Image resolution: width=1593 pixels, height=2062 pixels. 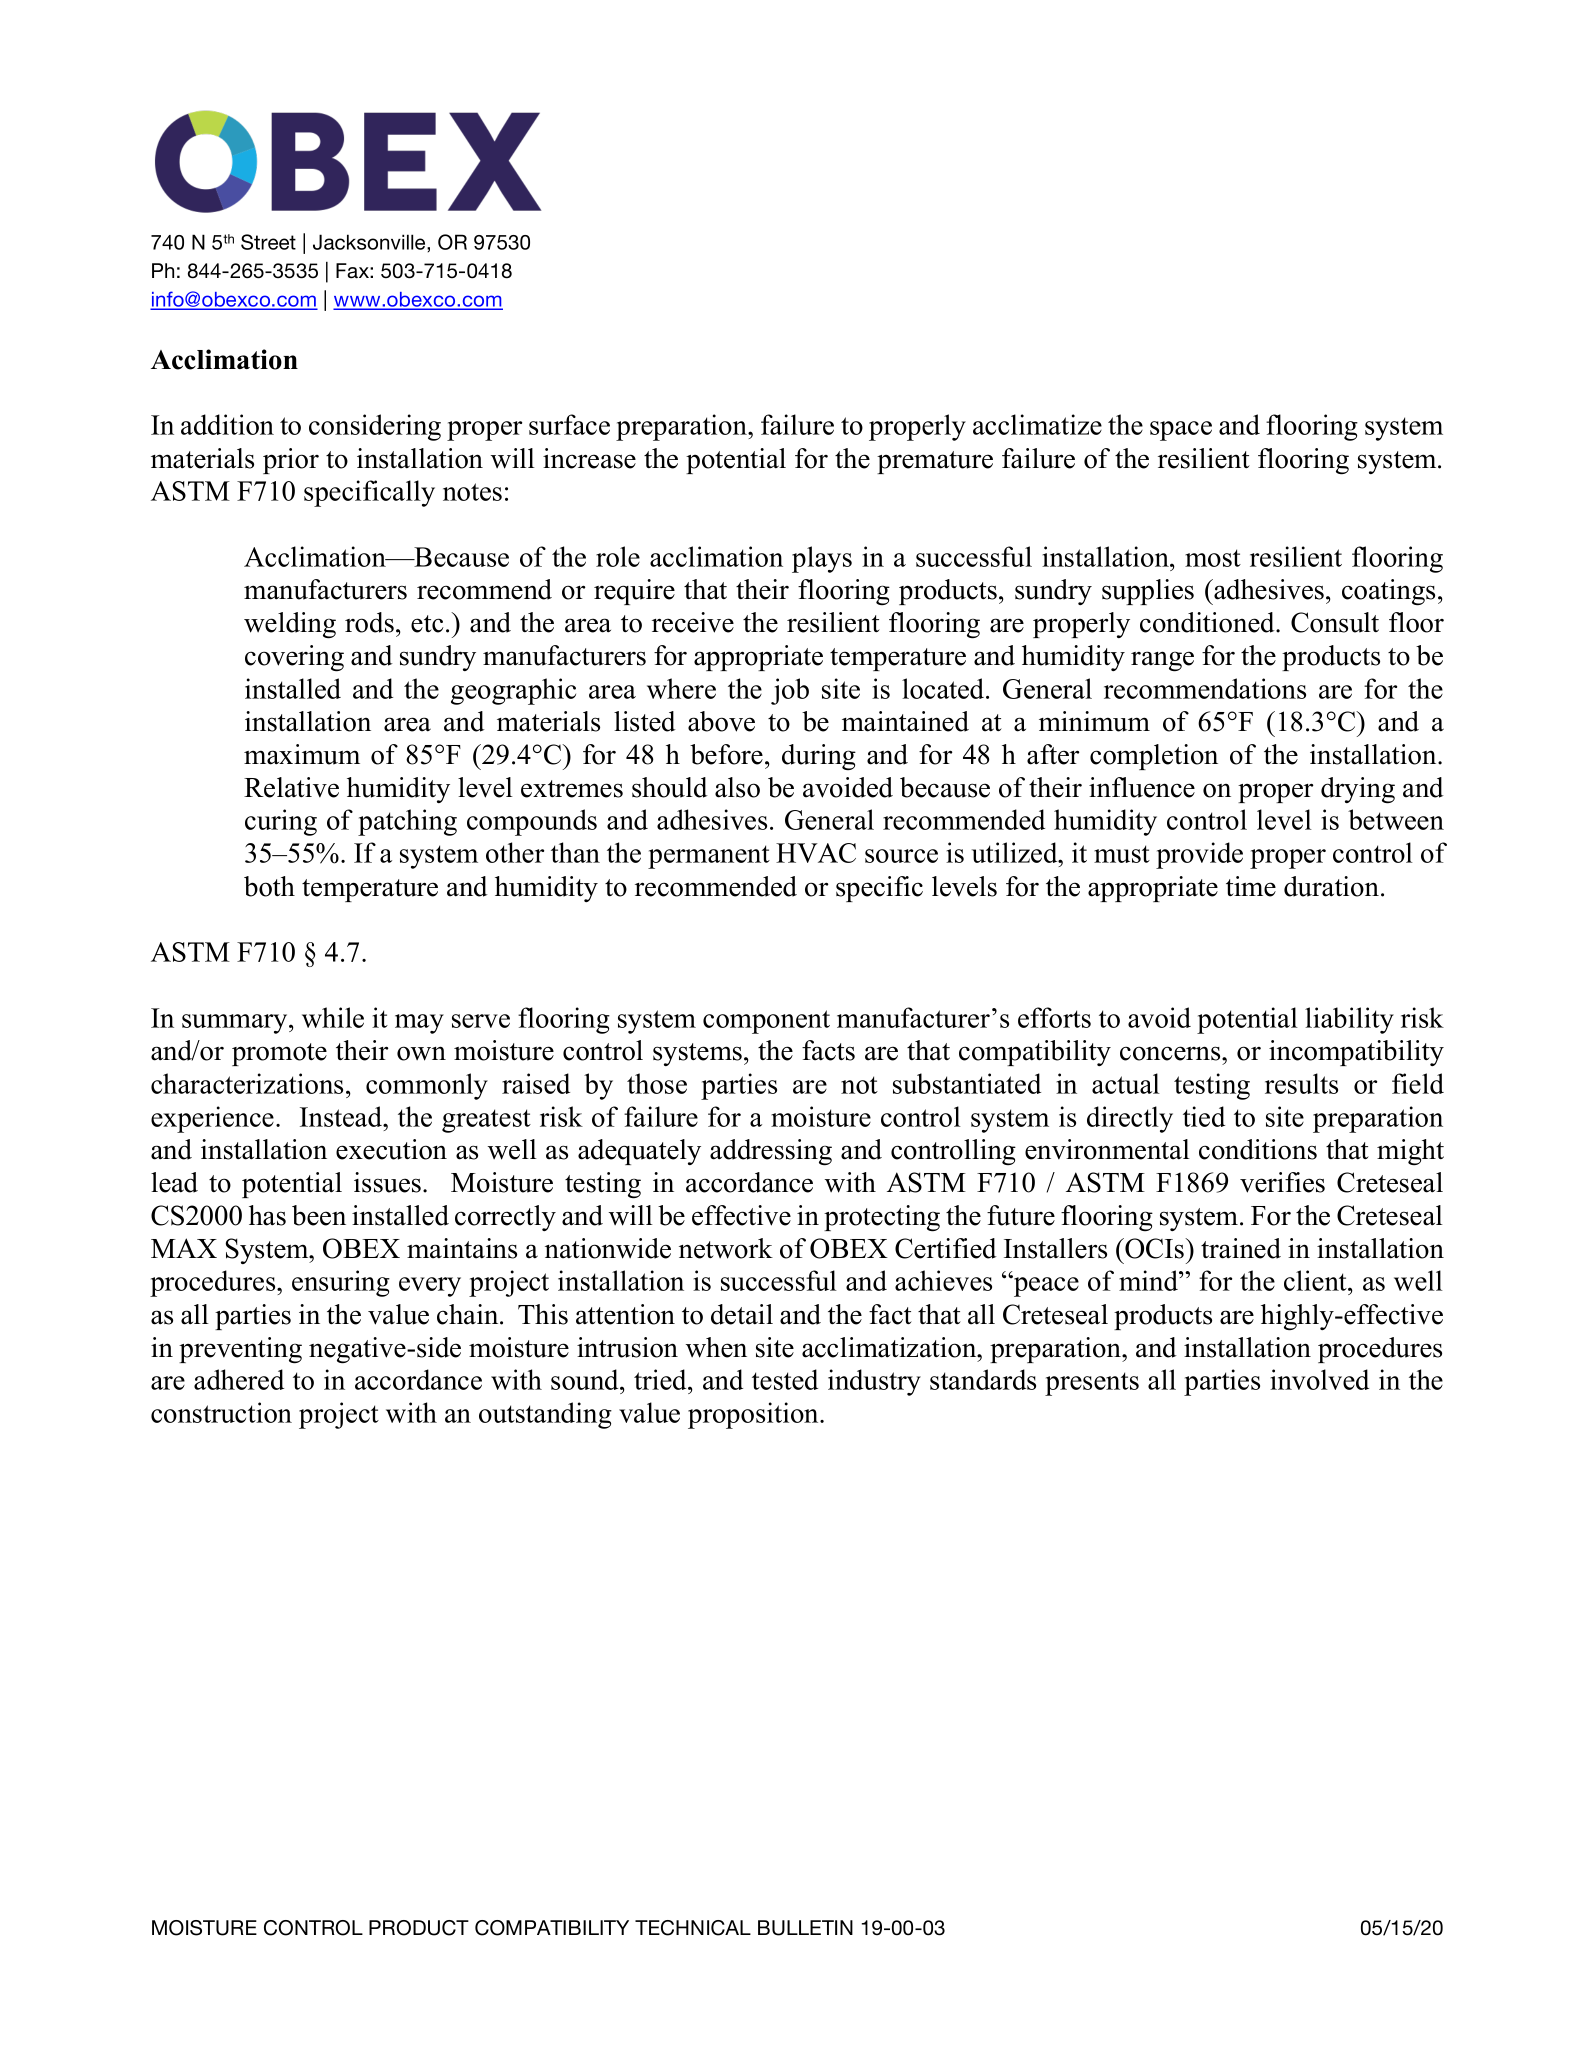 I want to click on covering, so click(x=294, y=658).
